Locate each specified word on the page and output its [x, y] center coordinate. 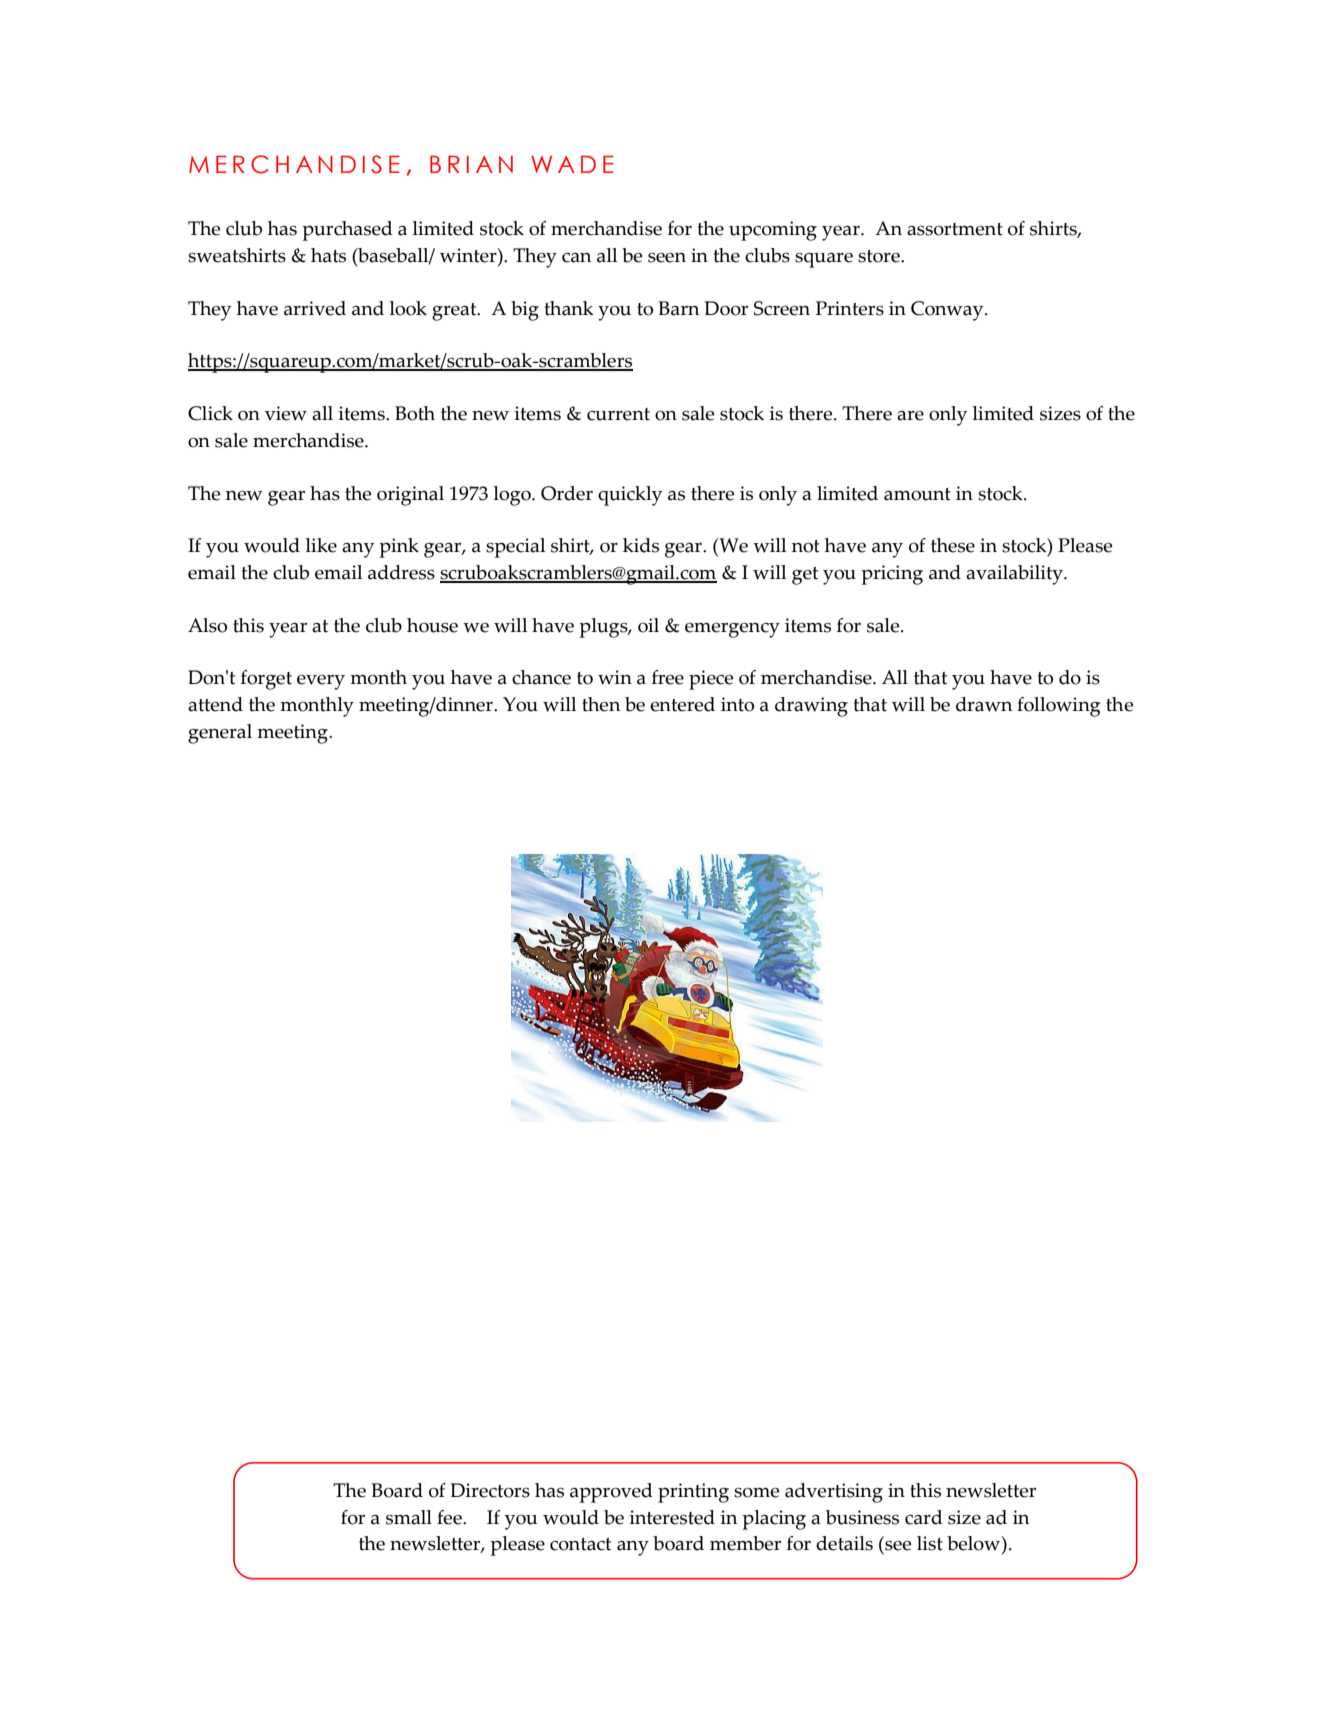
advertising [834, 1493]
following [1058, 707]
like [321, 545]
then [601, 704]
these [953, 545]
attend [215, 704]
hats [328, 255]
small [409, 1517]
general [220, 734]
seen [667, 258]
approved [611, 1493]
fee [450, 1517]
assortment [955, 229]
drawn [984, 704]
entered [682, 704]
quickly [630, 496]
